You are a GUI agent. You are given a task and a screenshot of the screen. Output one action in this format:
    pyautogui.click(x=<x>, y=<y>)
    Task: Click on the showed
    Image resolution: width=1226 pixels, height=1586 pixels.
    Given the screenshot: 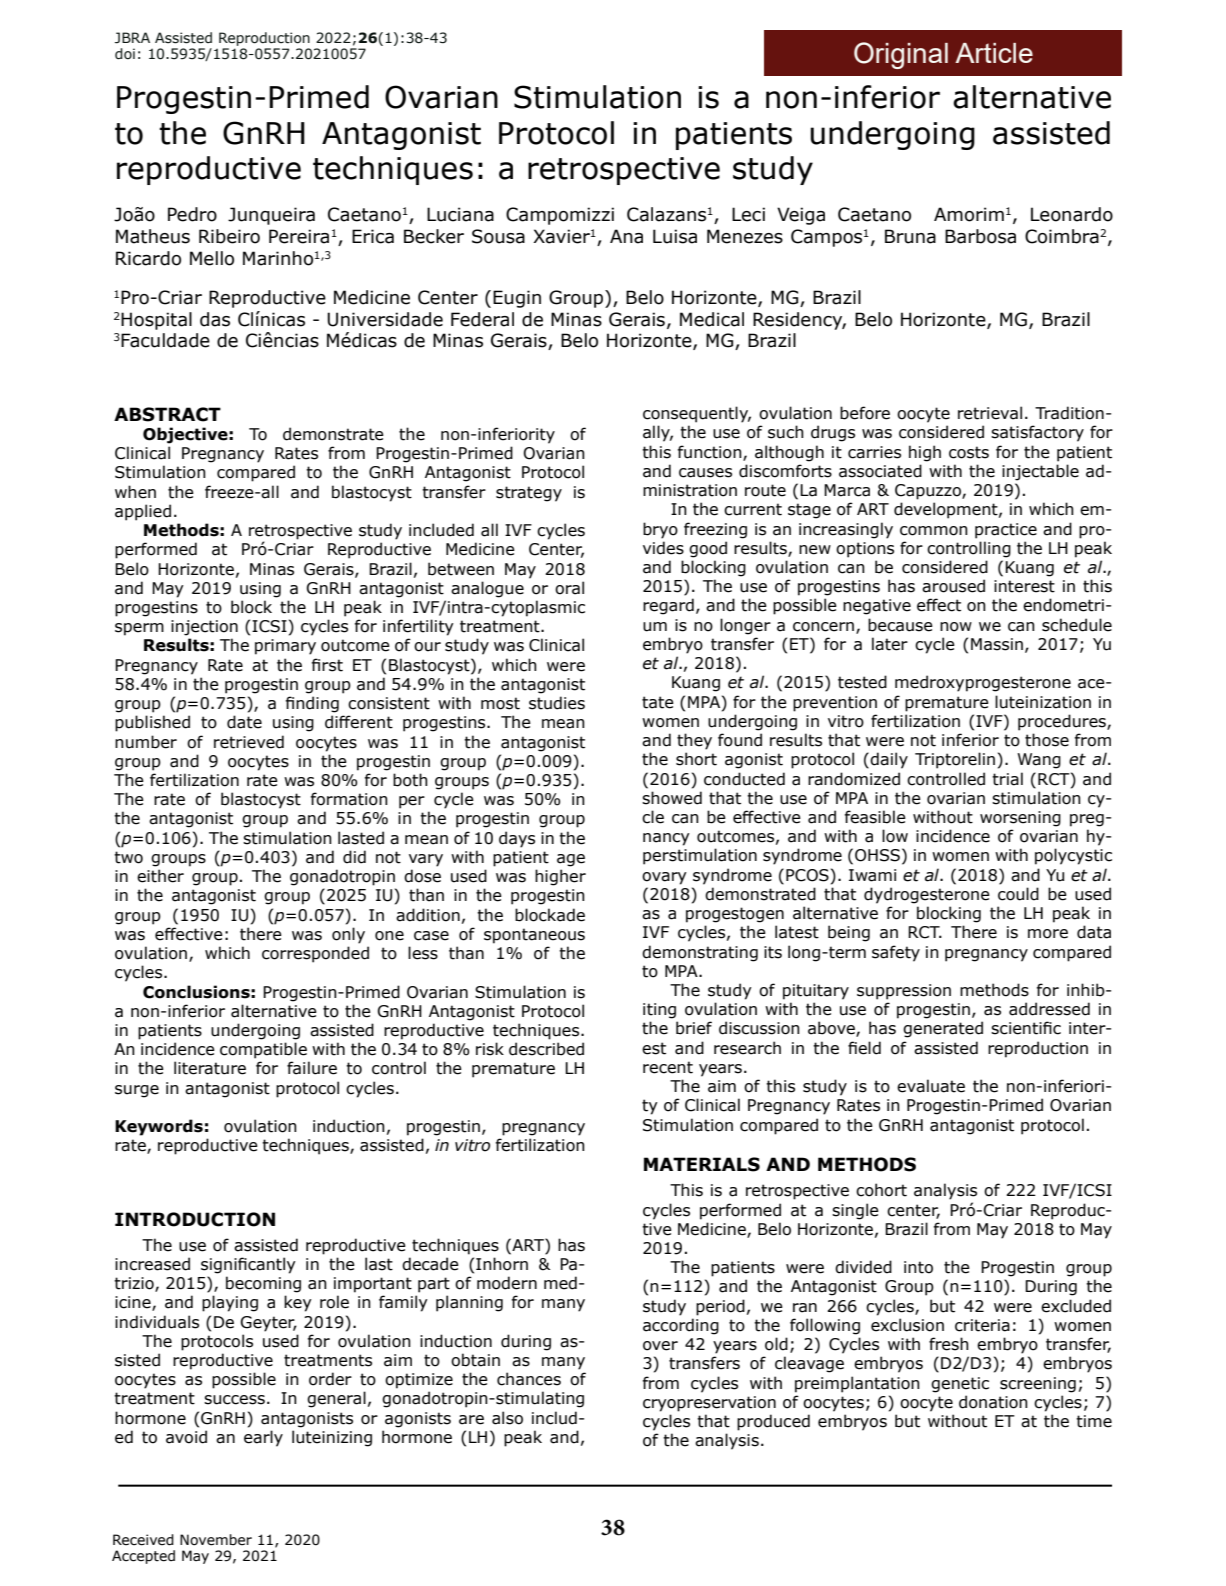 What is the action you would take?
    pyautogui.click(x=672, y=798)
